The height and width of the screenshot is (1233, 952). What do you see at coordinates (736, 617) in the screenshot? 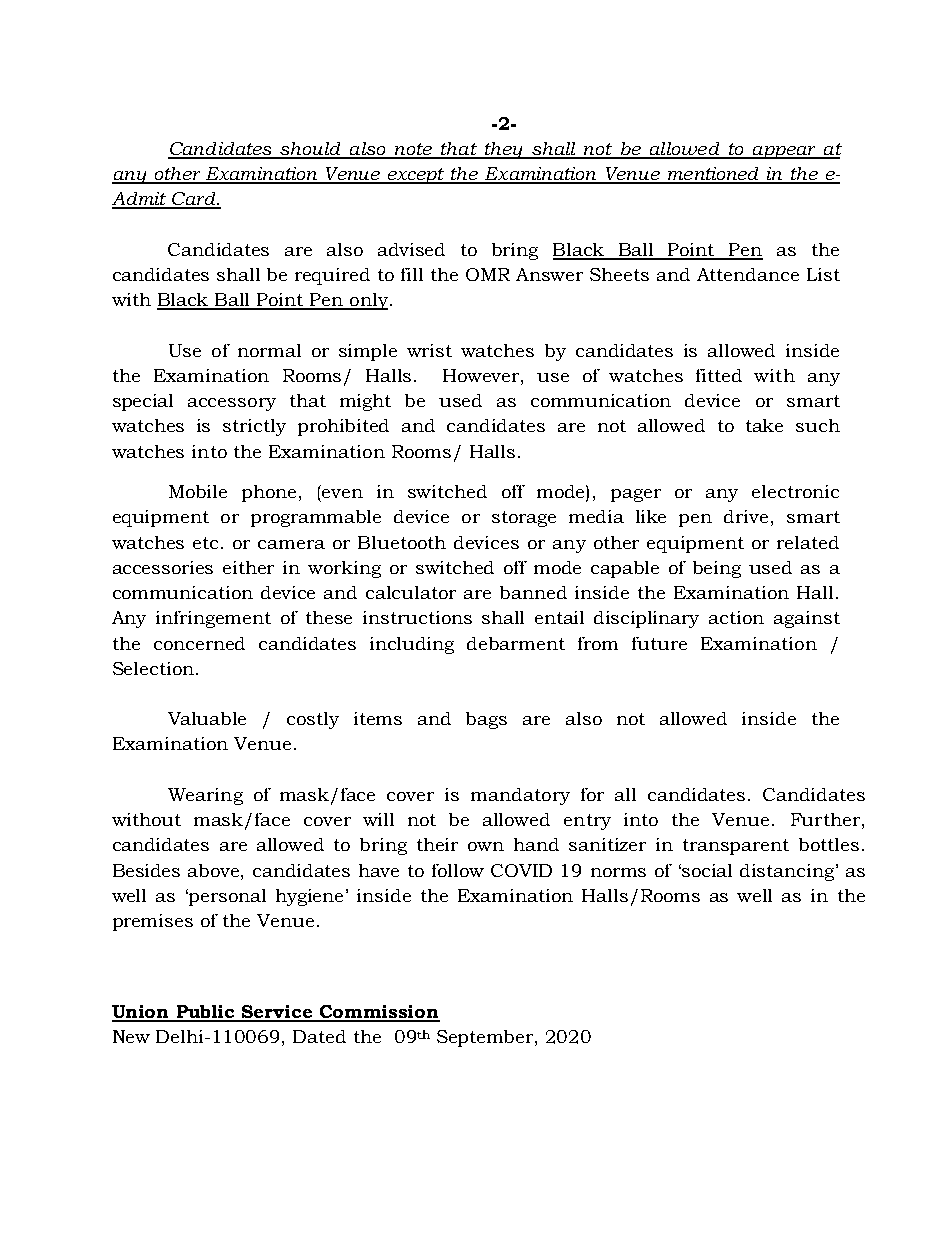
I see `action` at bounding box center [736, 617].
